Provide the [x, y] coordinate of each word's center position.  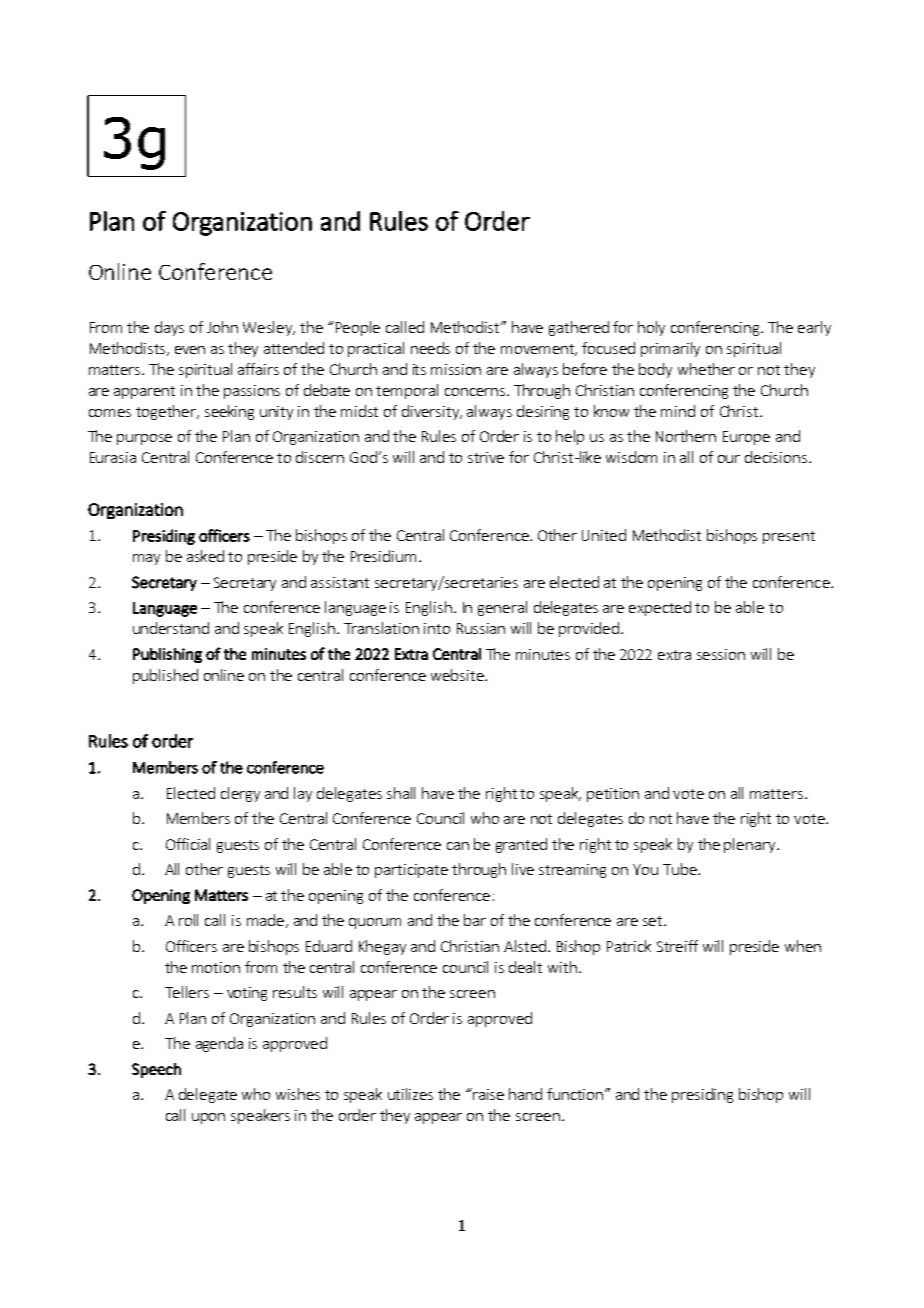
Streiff [677, 946]
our [729, 459]
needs [430, 348]
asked [205, 556]
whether [706, 369]
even [190, 350]
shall [401, 793]
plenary [751, 845]
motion [216, 967]
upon [208, 1118]
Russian [481, 628]
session [721, 654]
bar [475, 920]
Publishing [167, 655]
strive [486, 457]
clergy [240, 794]
